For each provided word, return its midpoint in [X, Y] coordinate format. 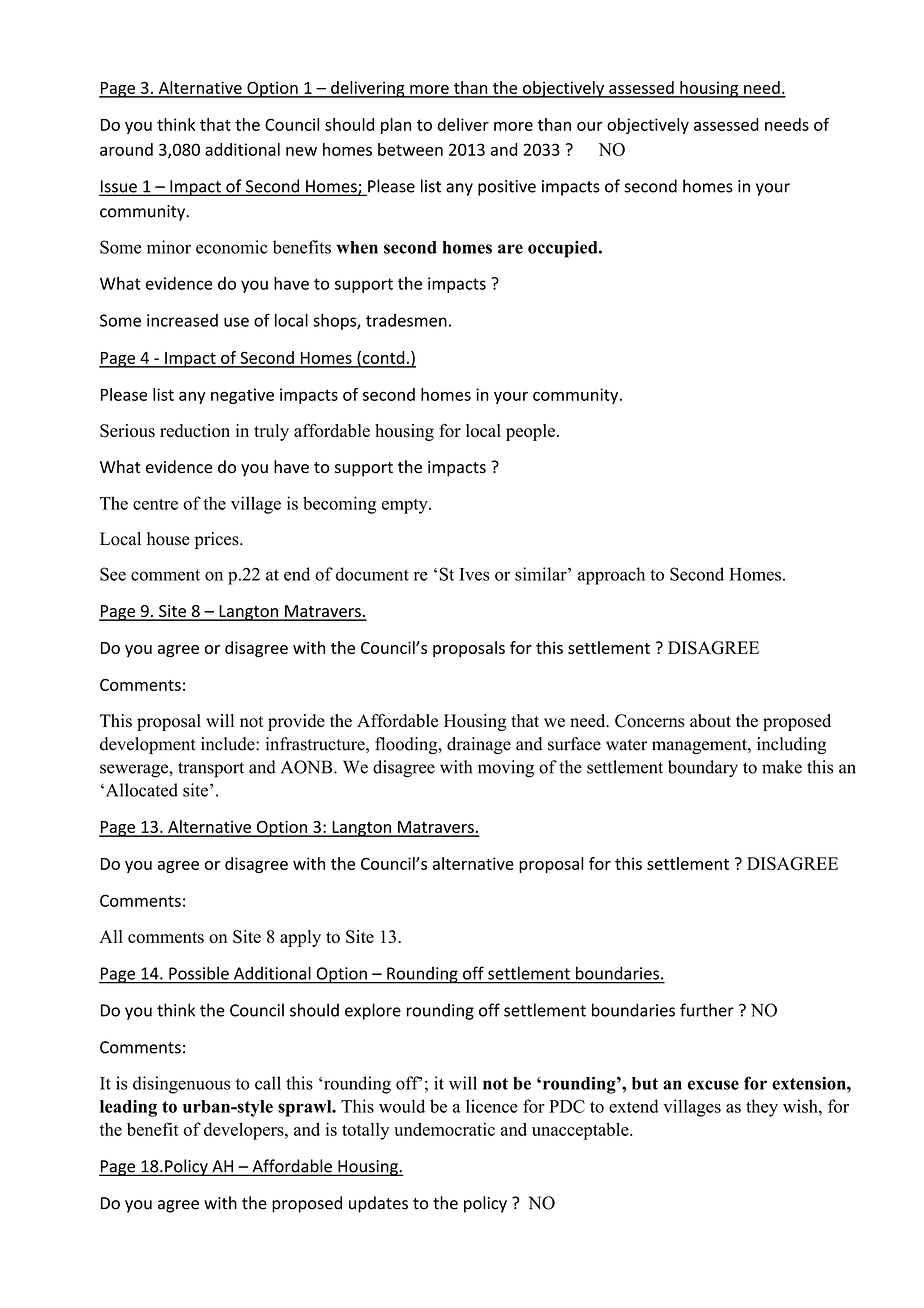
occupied [564, 249]
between [410, 149]
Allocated [140, 790]
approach [611, 576]
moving [506, 769]
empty [406, 506]
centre [155, 504]
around [126, 149]
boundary [703, 768]
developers [245, 1131]
